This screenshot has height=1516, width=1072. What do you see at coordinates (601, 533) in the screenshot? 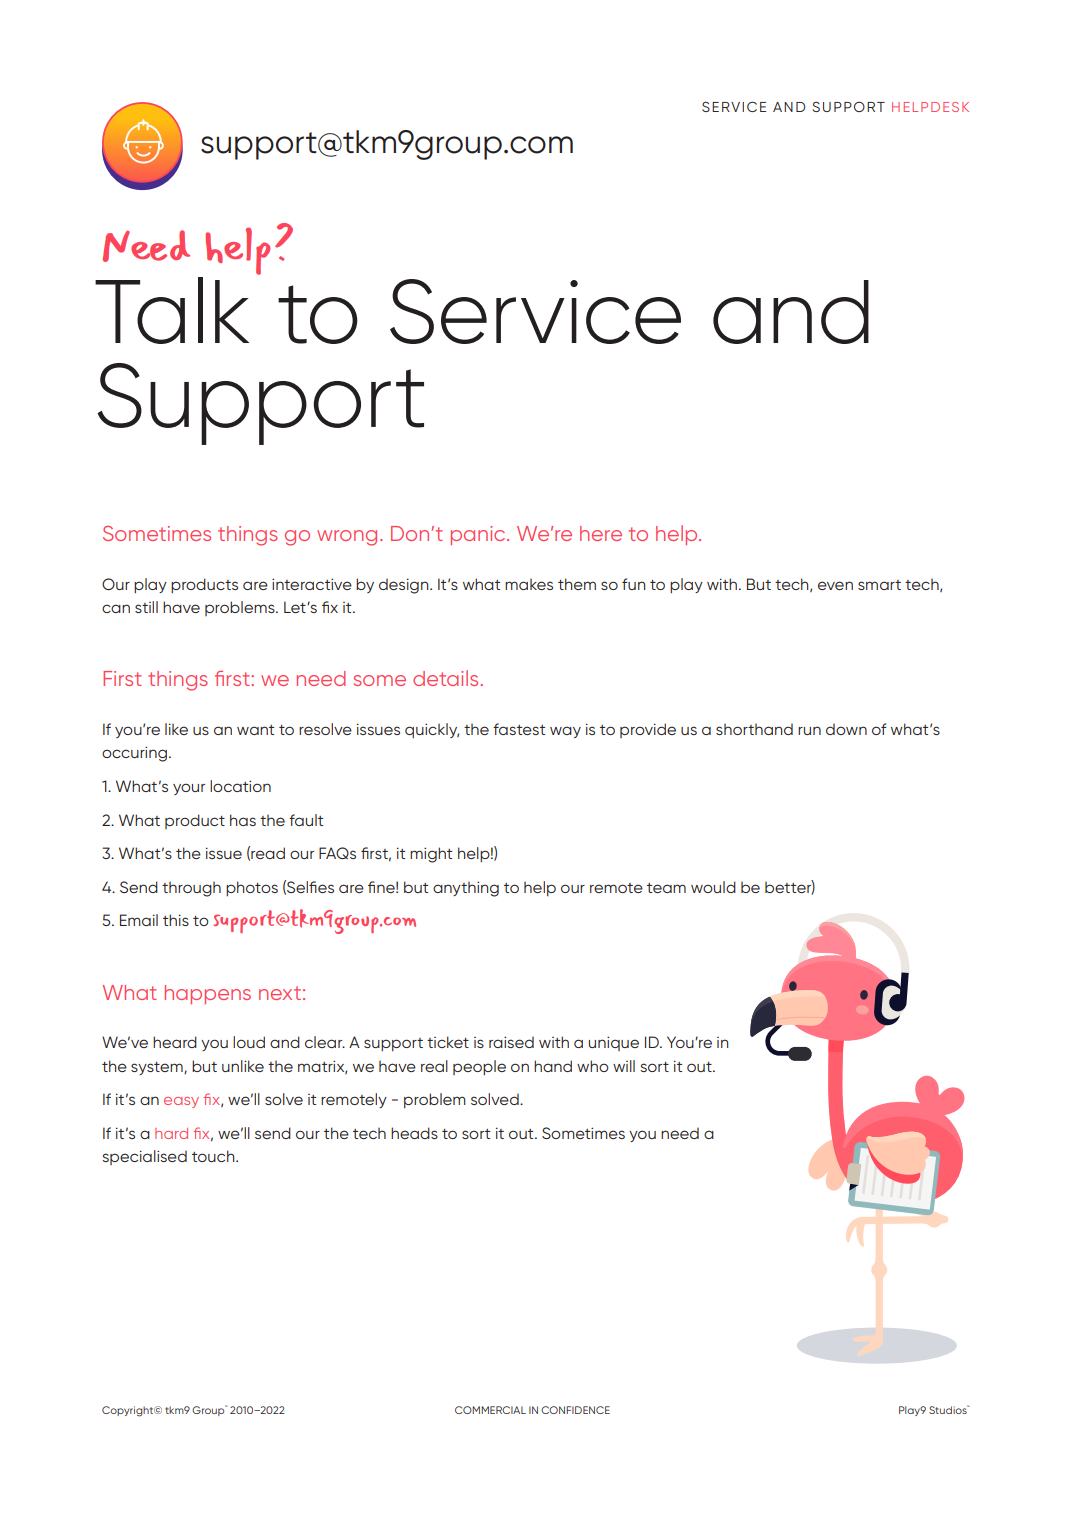
I see `here` at bounding box center [601, 533].
